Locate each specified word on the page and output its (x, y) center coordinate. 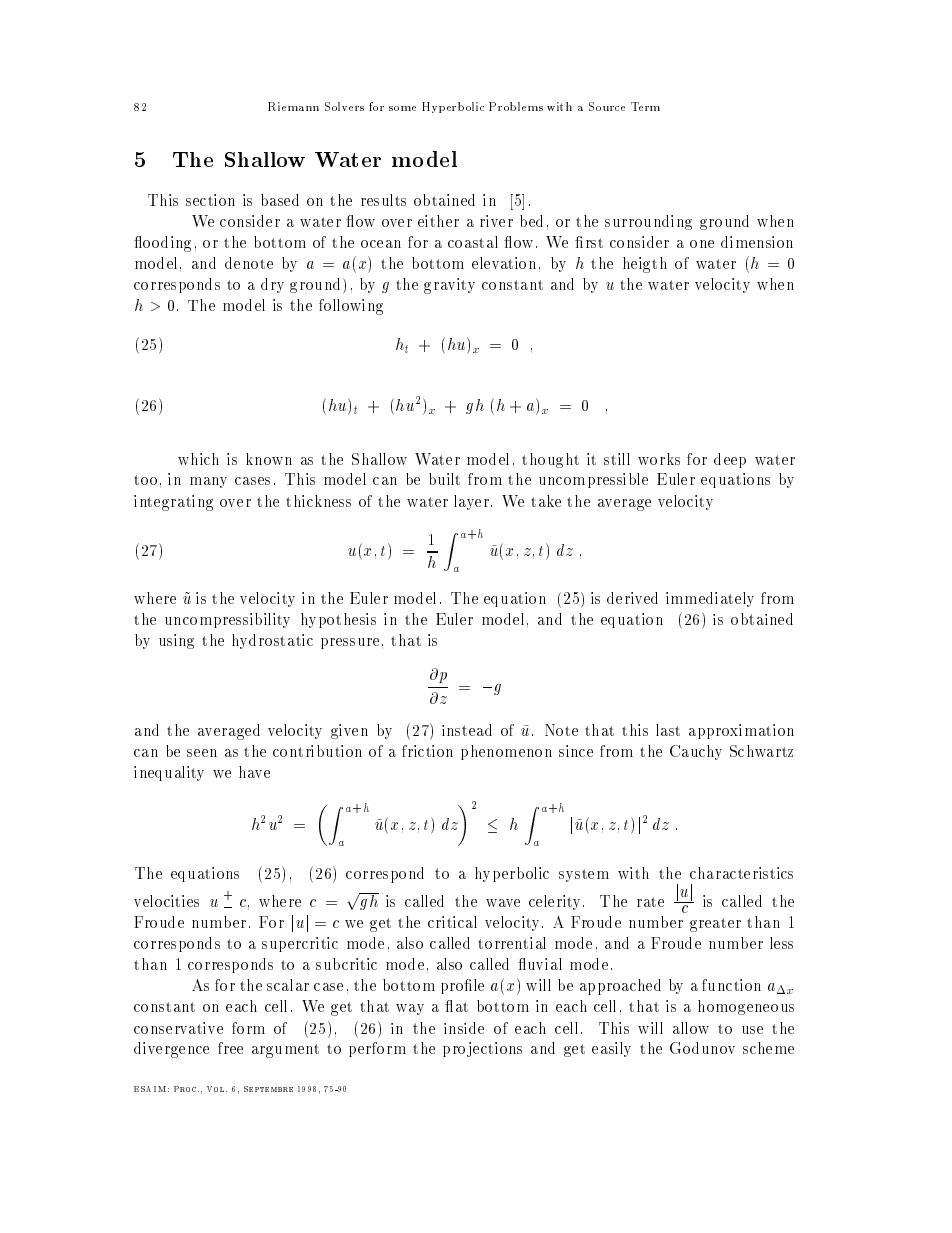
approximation (741, 731)
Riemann (293, 106)
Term (645, 106)
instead (467, 730)
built (444, 479)
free (230, 1048)
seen (202, 753)
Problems (516, 106)
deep (730, 460)
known (269, 459)
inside (464, 1028)
